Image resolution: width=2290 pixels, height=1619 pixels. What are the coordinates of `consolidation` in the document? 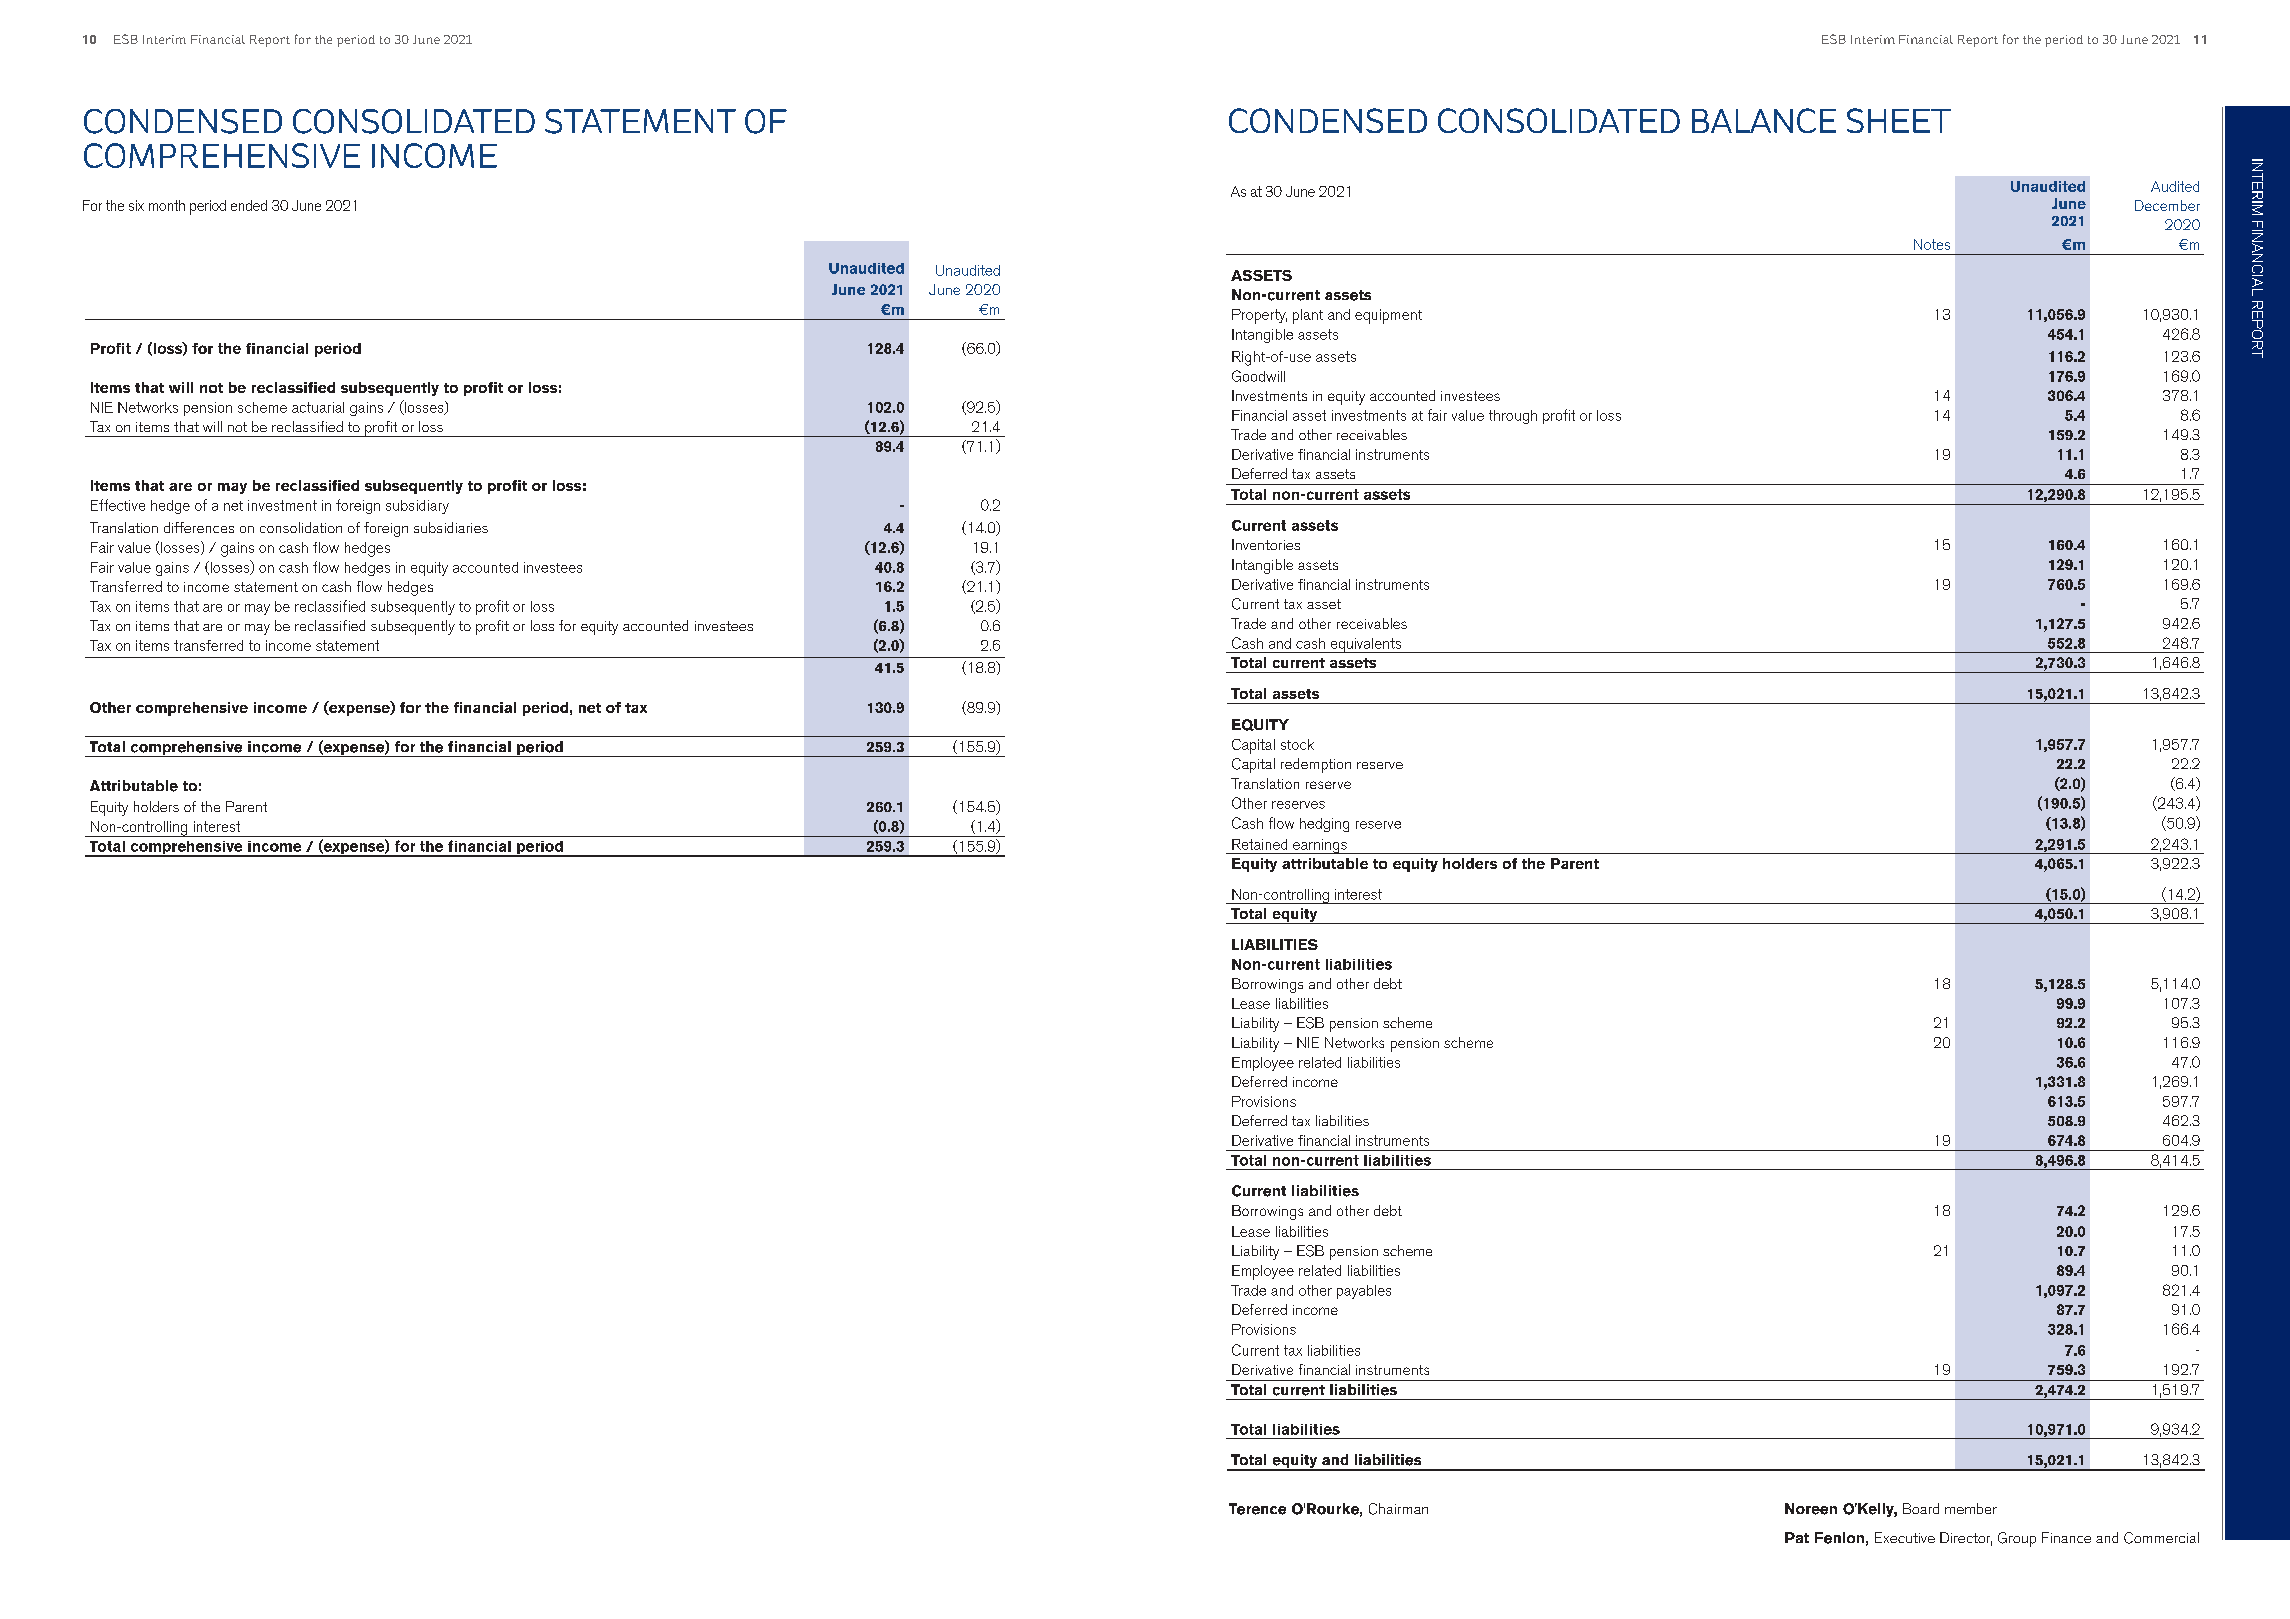 It's located at (301, 527).
